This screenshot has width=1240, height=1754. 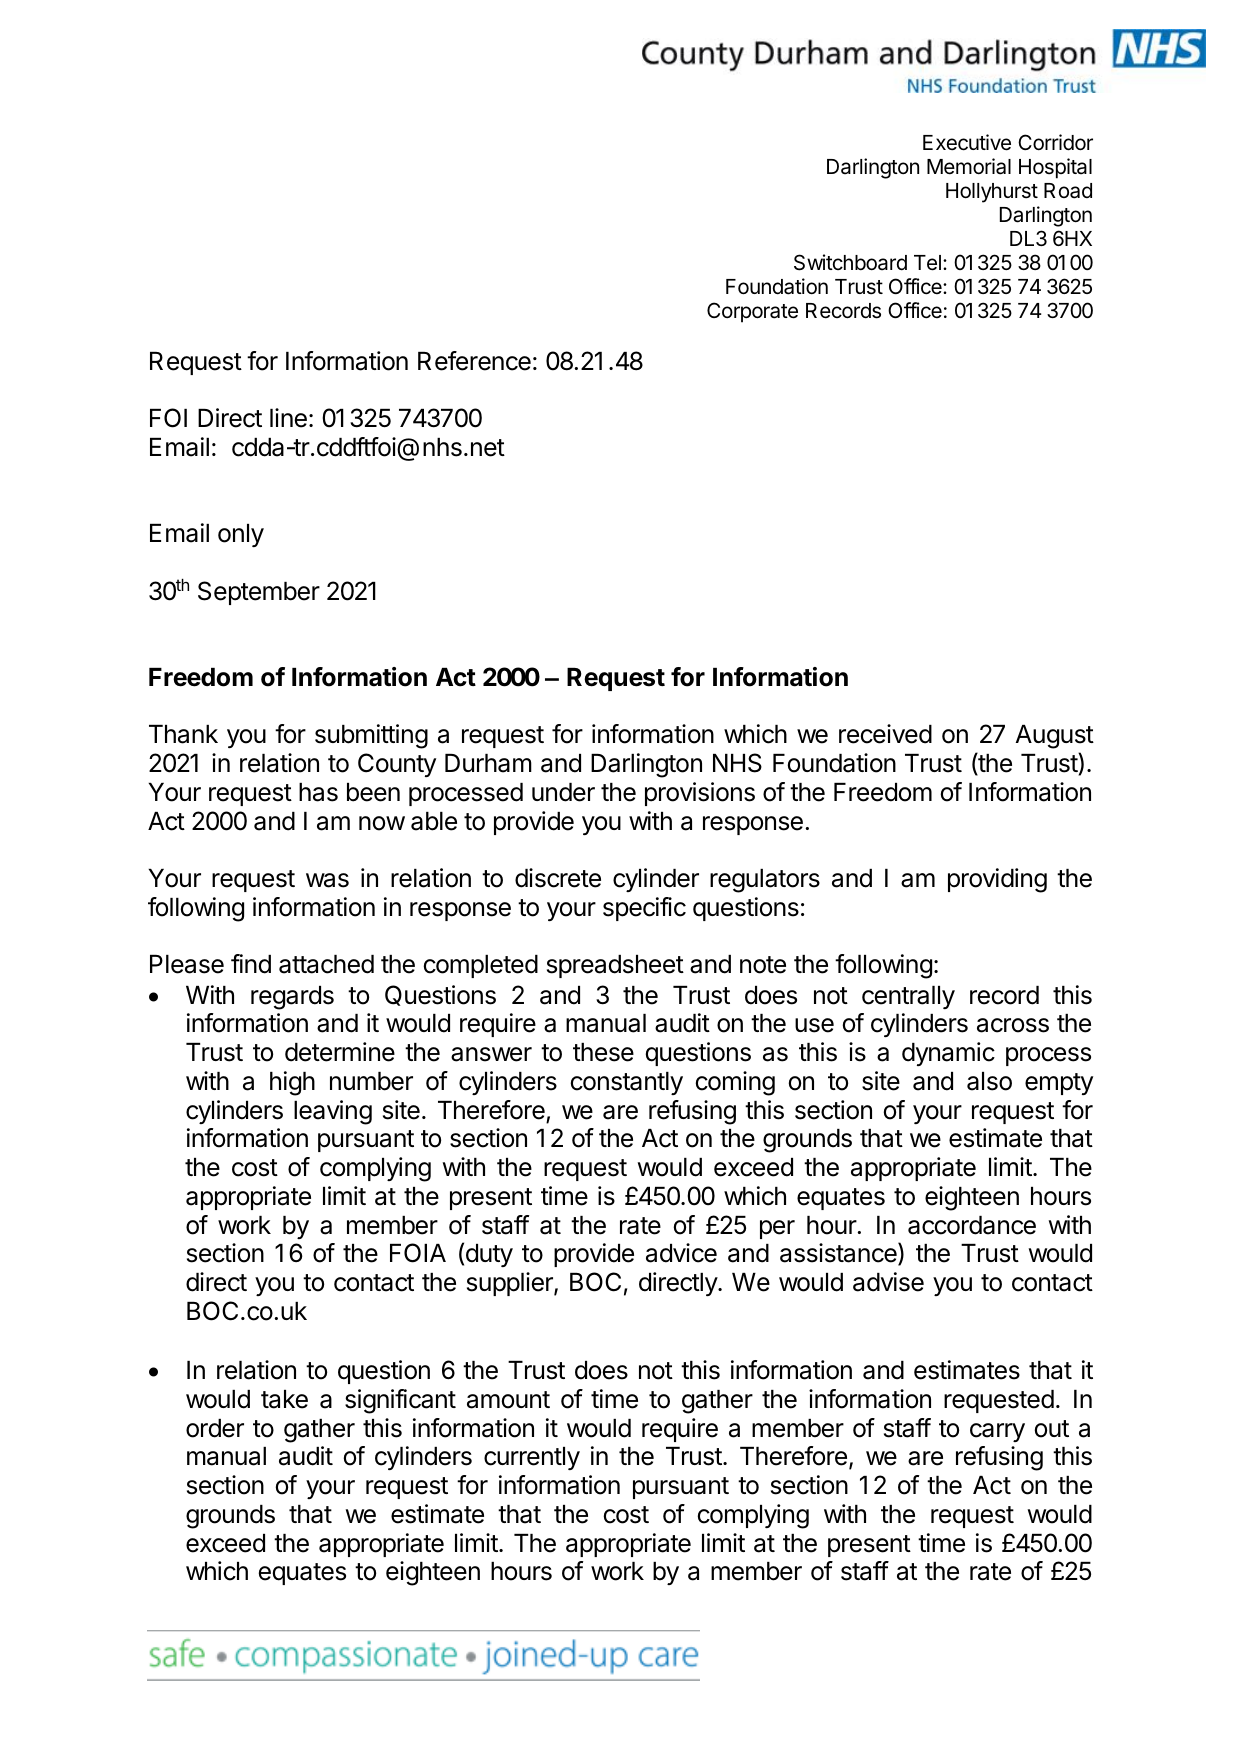 What do you see at coordinates (284, 1399) in the screenshot?
I see `take` at bounding box center [284, 1399].
